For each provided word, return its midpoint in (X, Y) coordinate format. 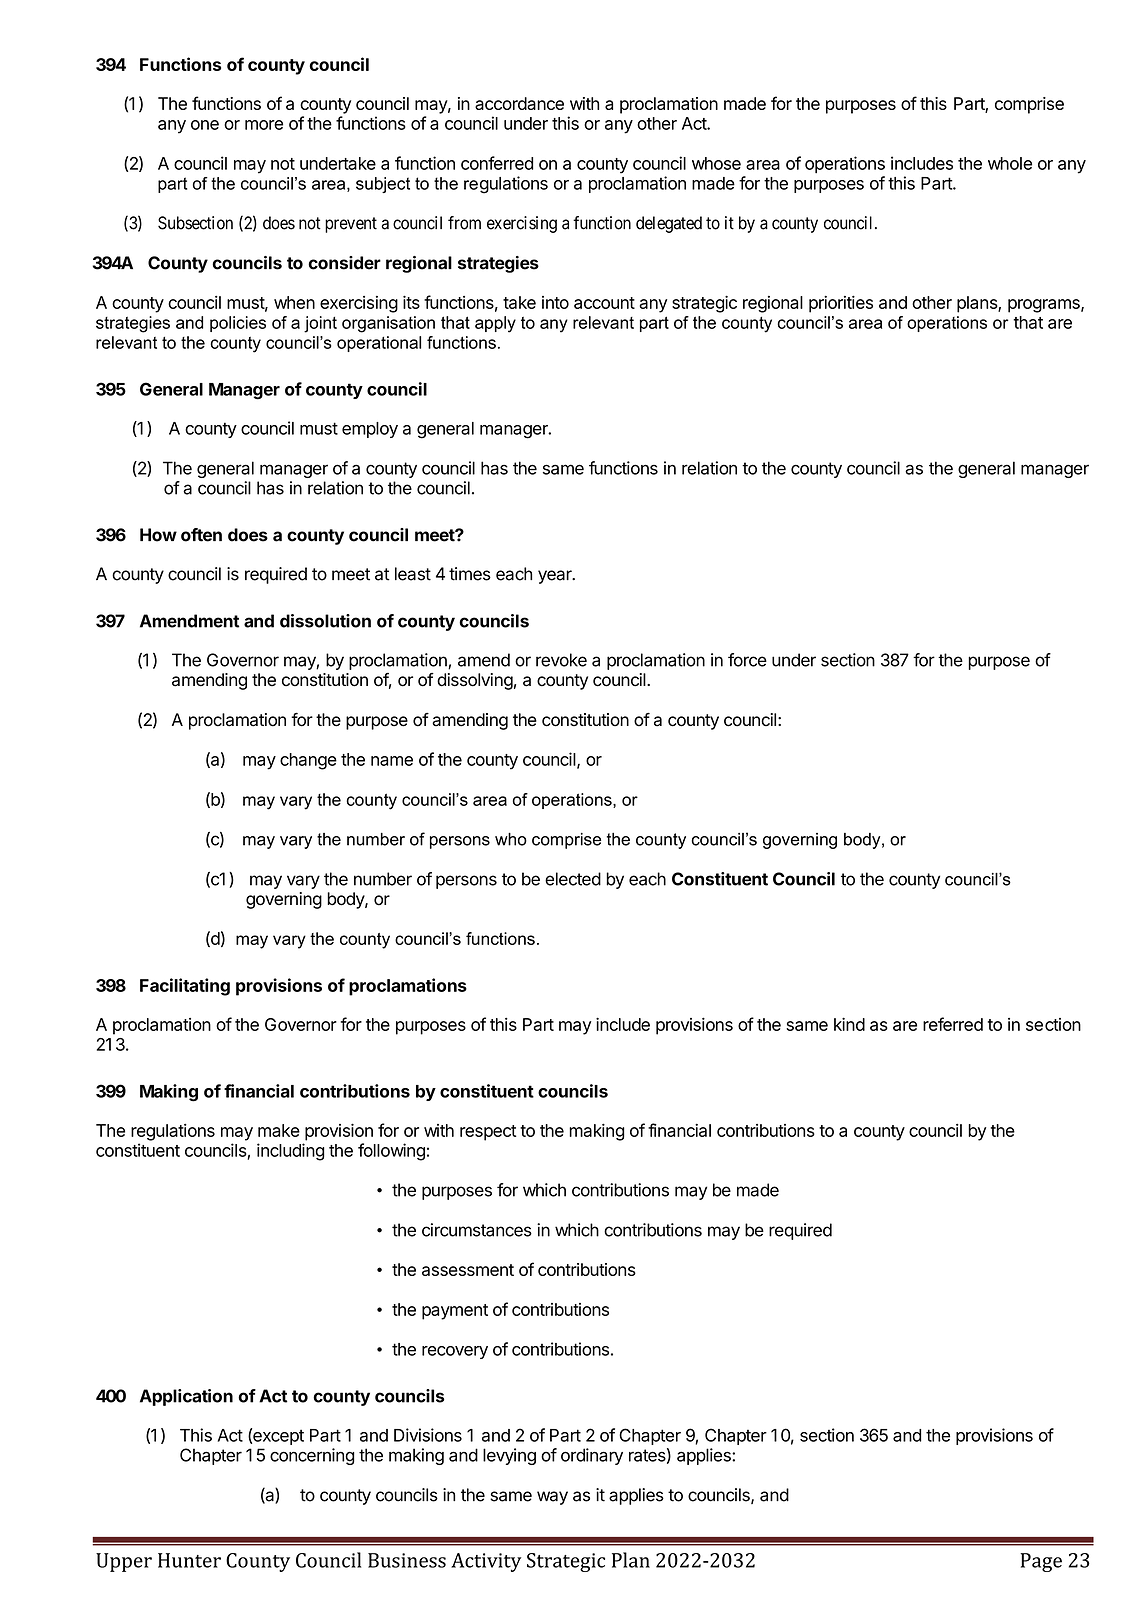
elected (573, 879)
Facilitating (185, 987)
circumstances (477, 1230)
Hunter (189, 1560)
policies (238, 324)
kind (849, 1024)
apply (495, 324)
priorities (841, 304)
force (747, 660)
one (205, 125)
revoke (561, 660)
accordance (519, 103)
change (308, 761)
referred (953, 1024)
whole (1010, 163)
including (291, 1152)
